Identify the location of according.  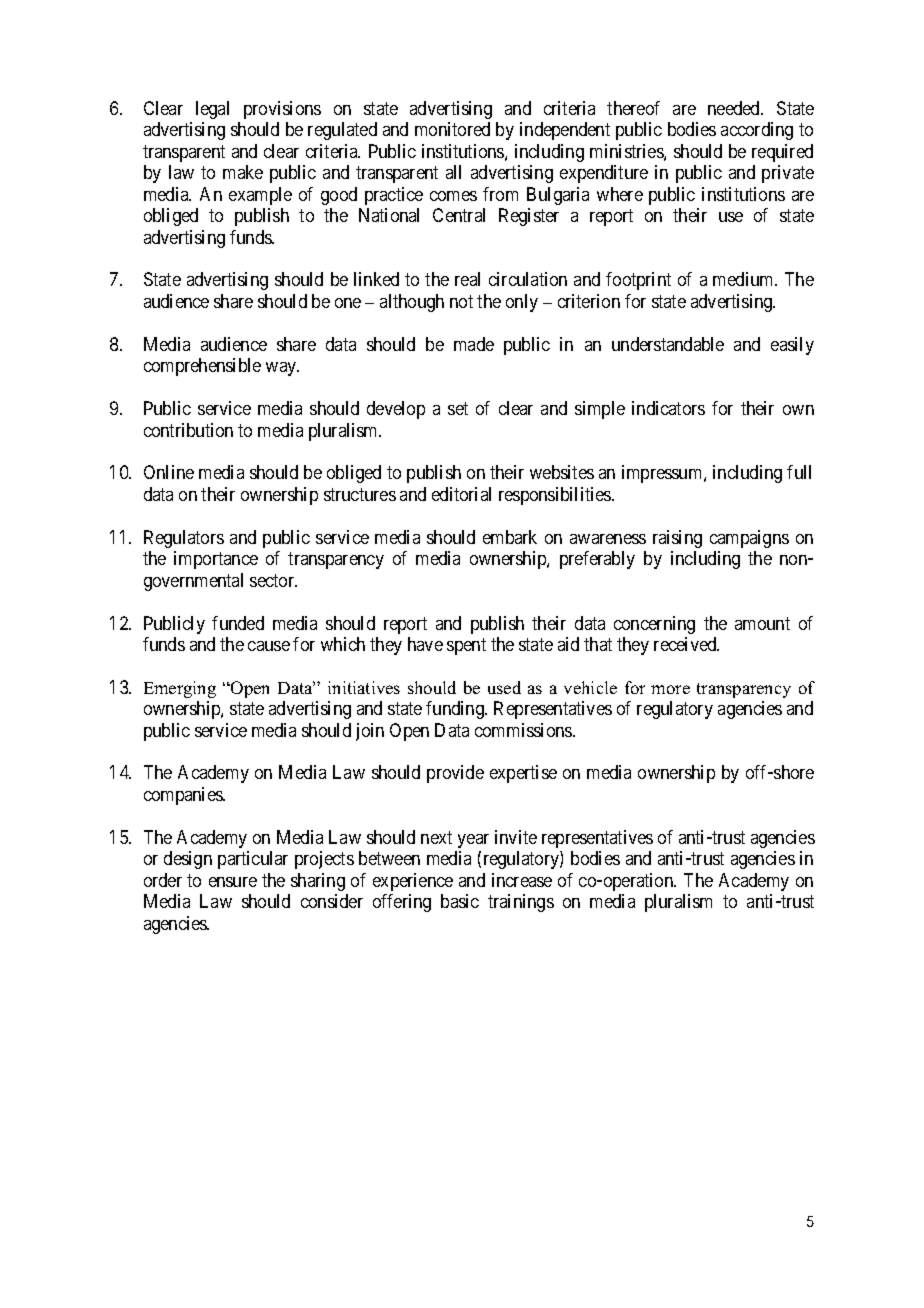
(757, 131).
